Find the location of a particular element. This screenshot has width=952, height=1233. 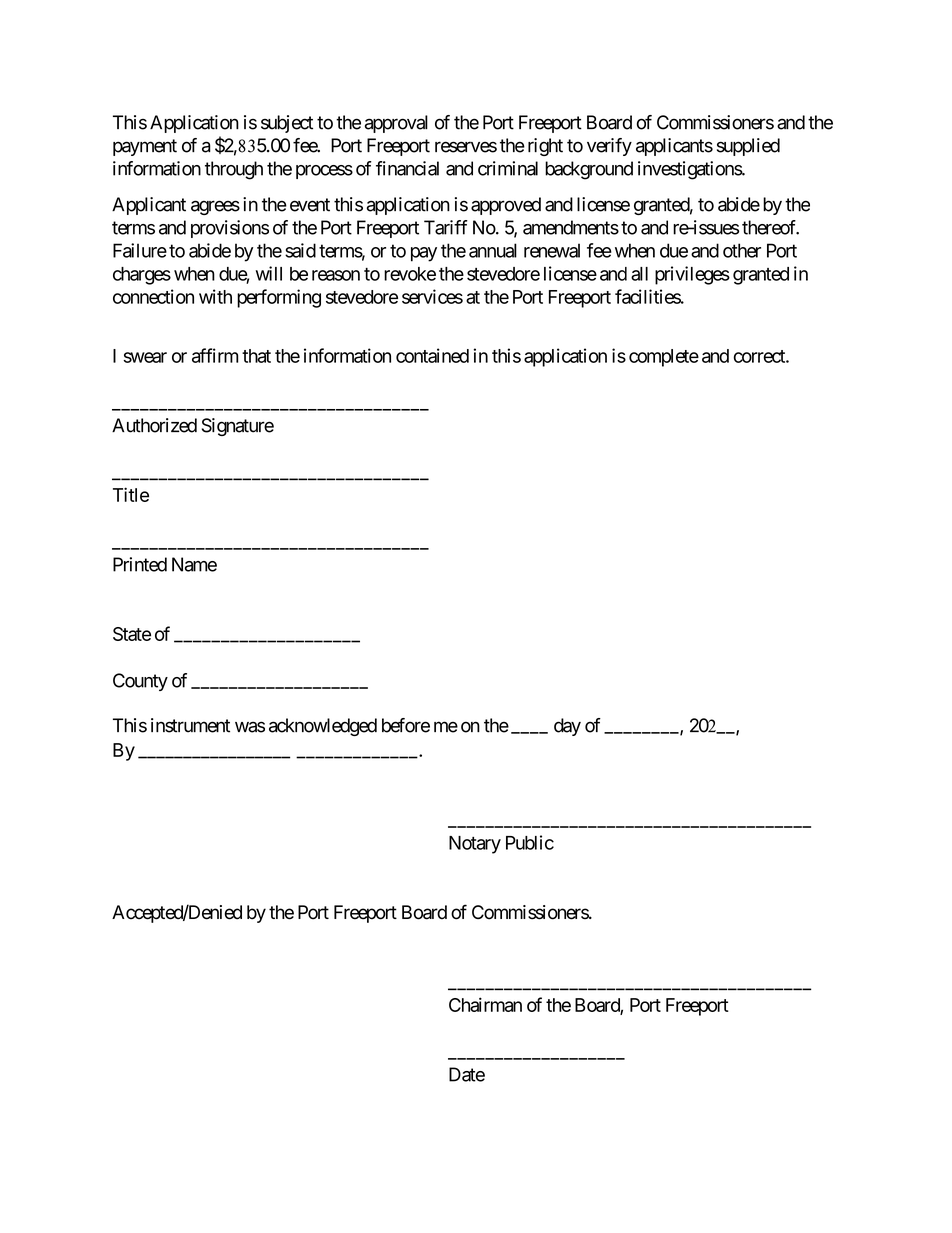

verify is located at coordinates (609, 147).
